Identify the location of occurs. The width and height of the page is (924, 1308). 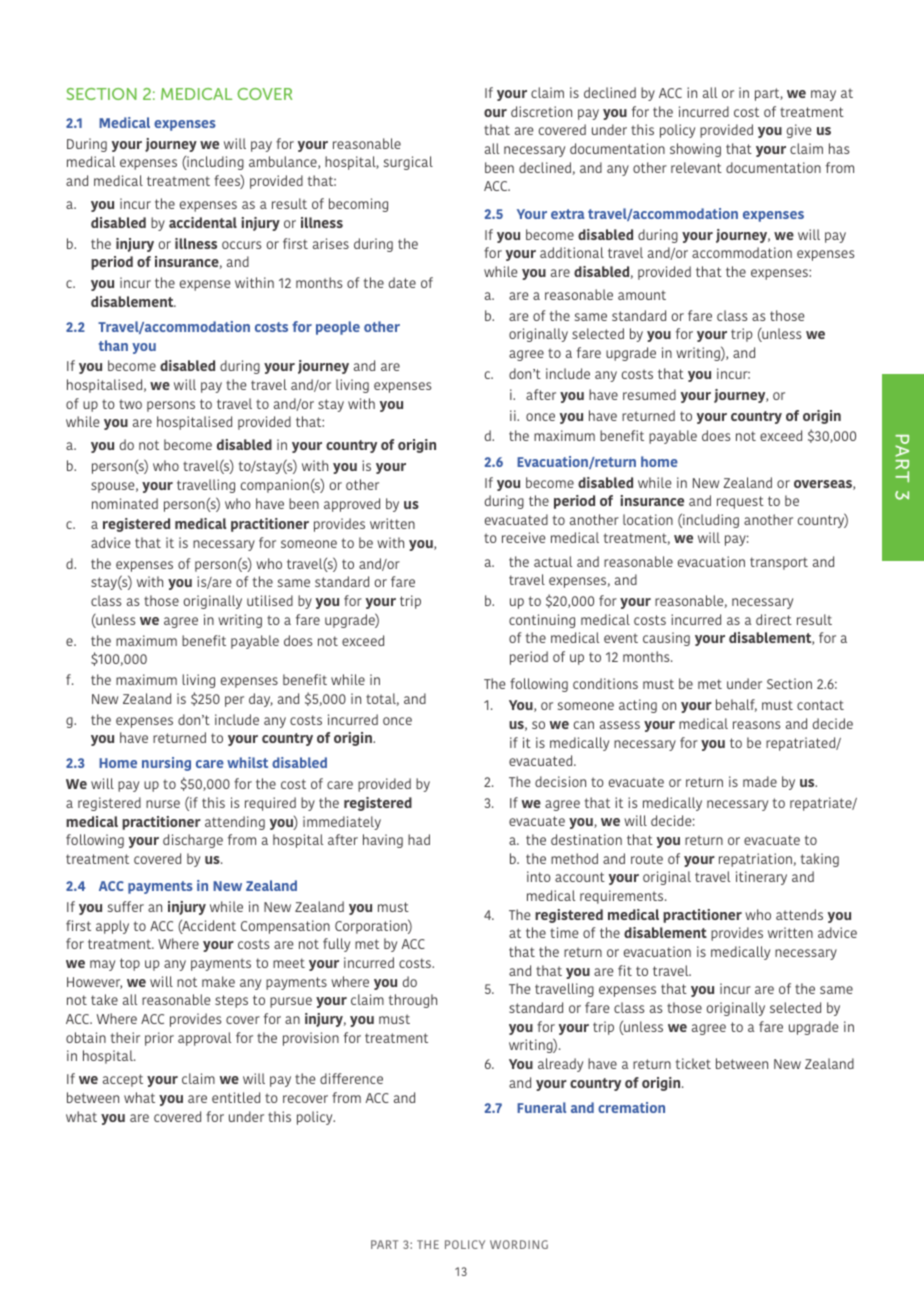
(241, 245).
